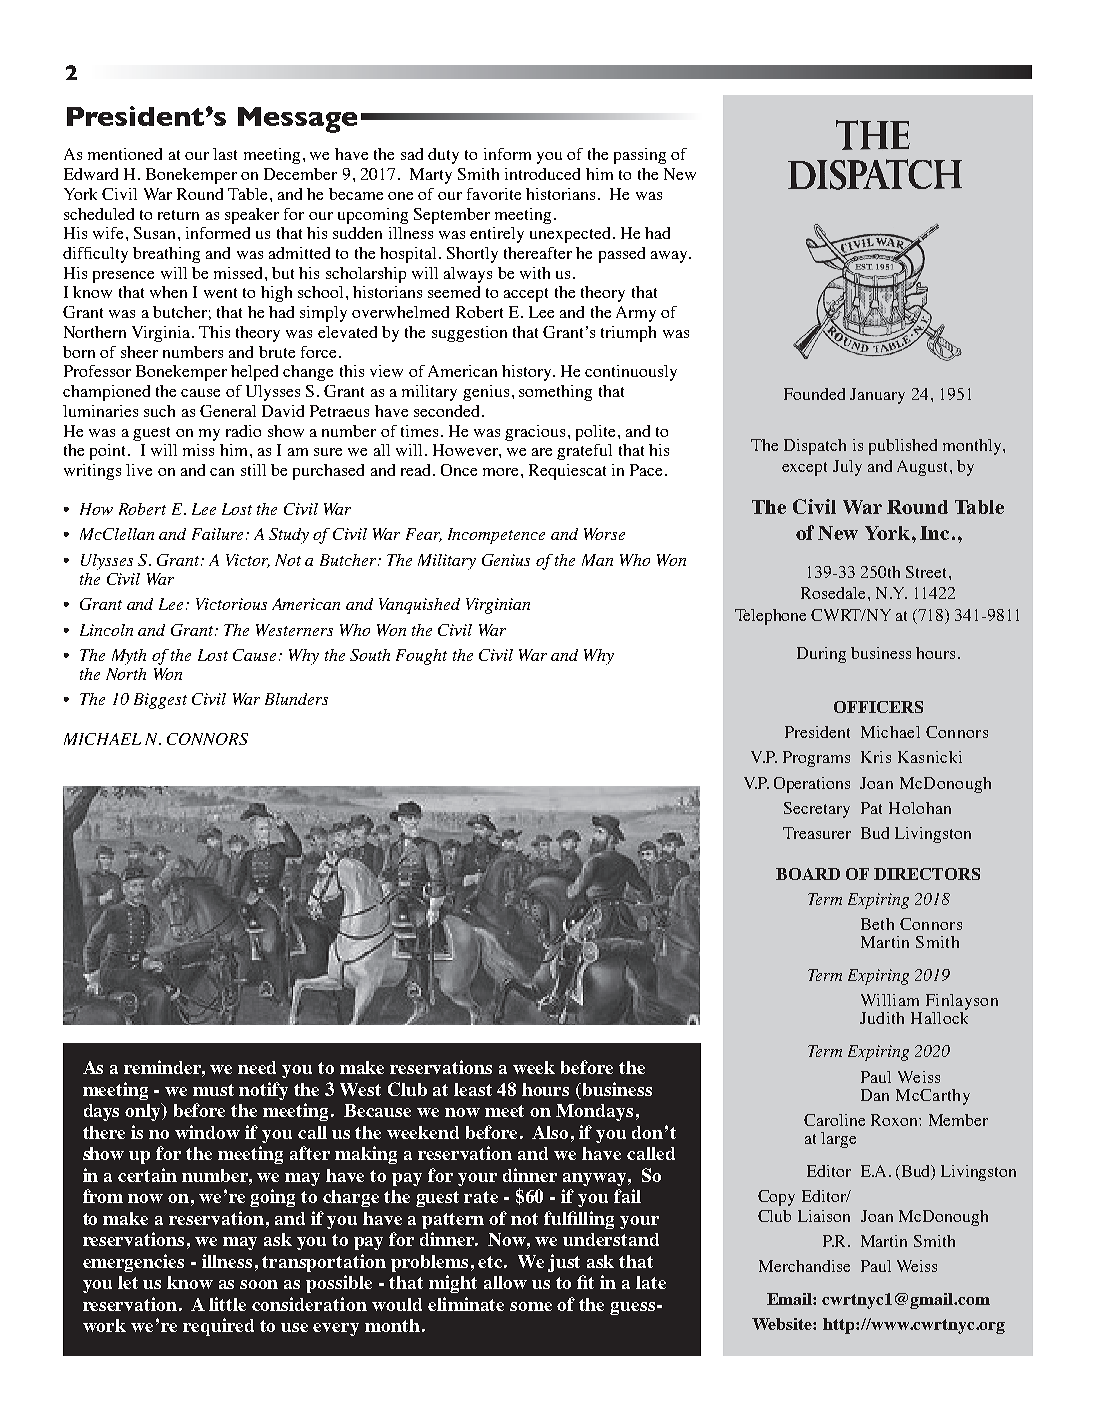 This page has width=1097, height=1420. Describe the element at coordinates (225, 154) in the page. I see `last` at that location.
